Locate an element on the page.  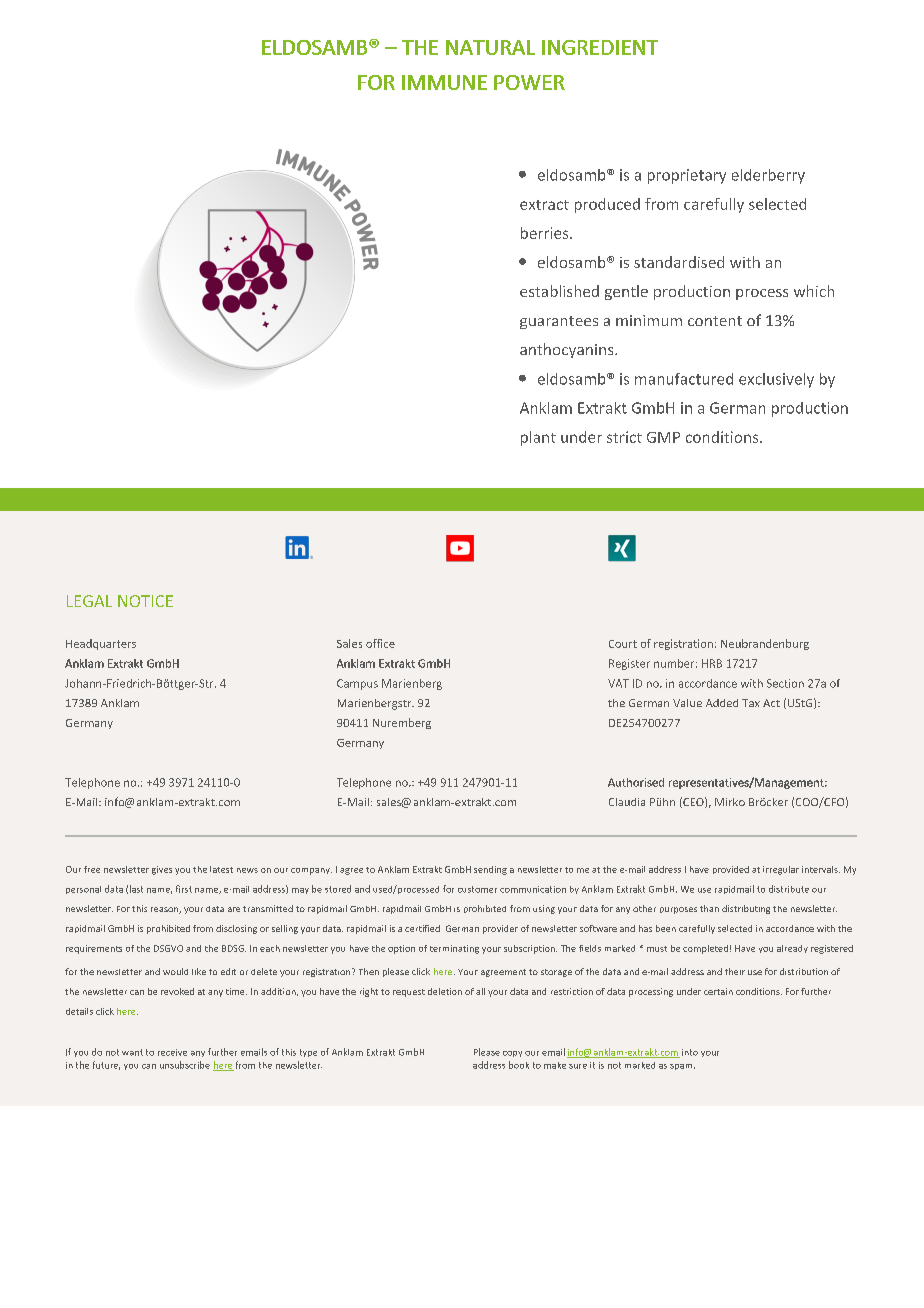
Added is located at coordinates (722, 703).
